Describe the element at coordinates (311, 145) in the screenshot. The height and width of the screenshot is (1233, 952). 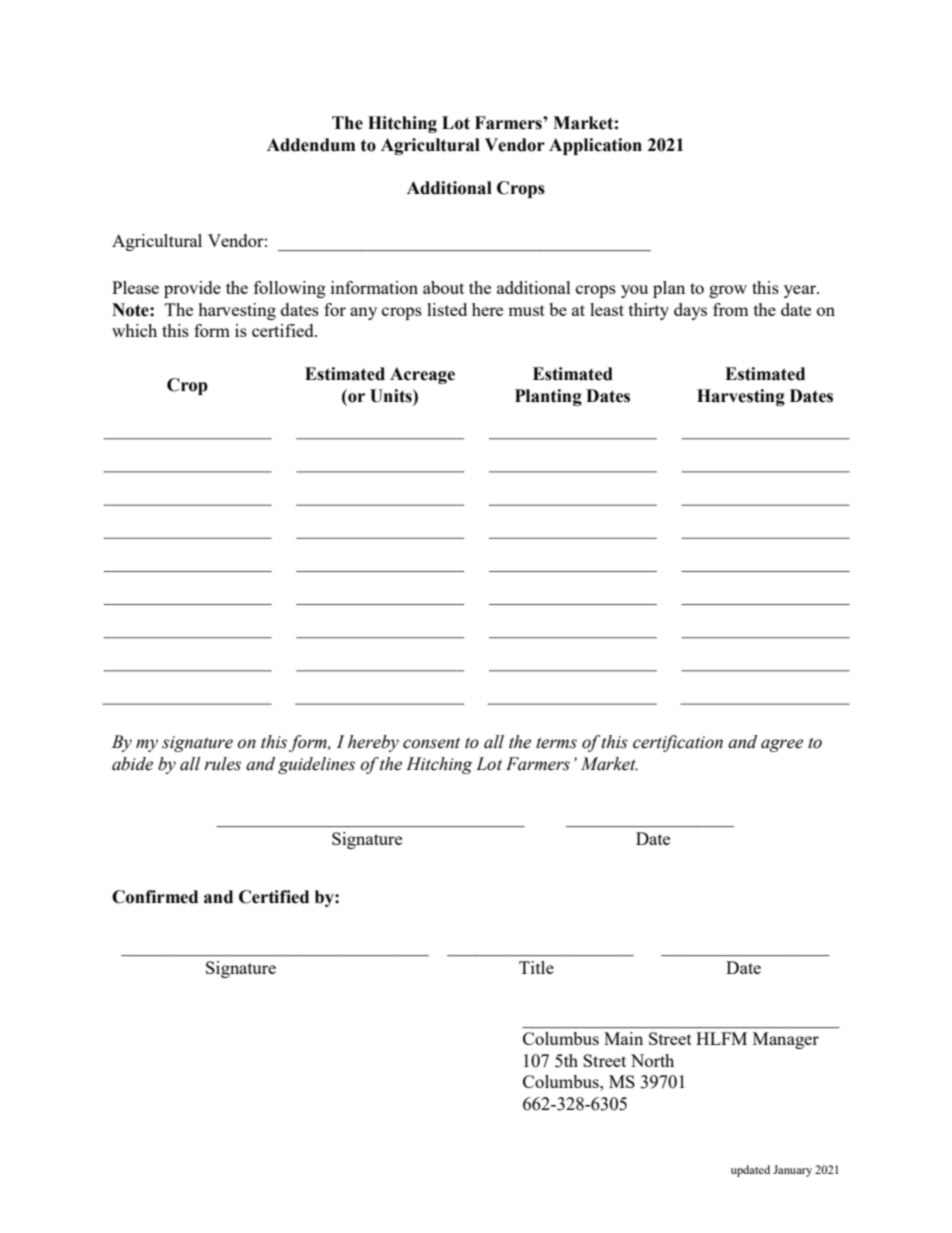
I see `Addendum` at that location.
